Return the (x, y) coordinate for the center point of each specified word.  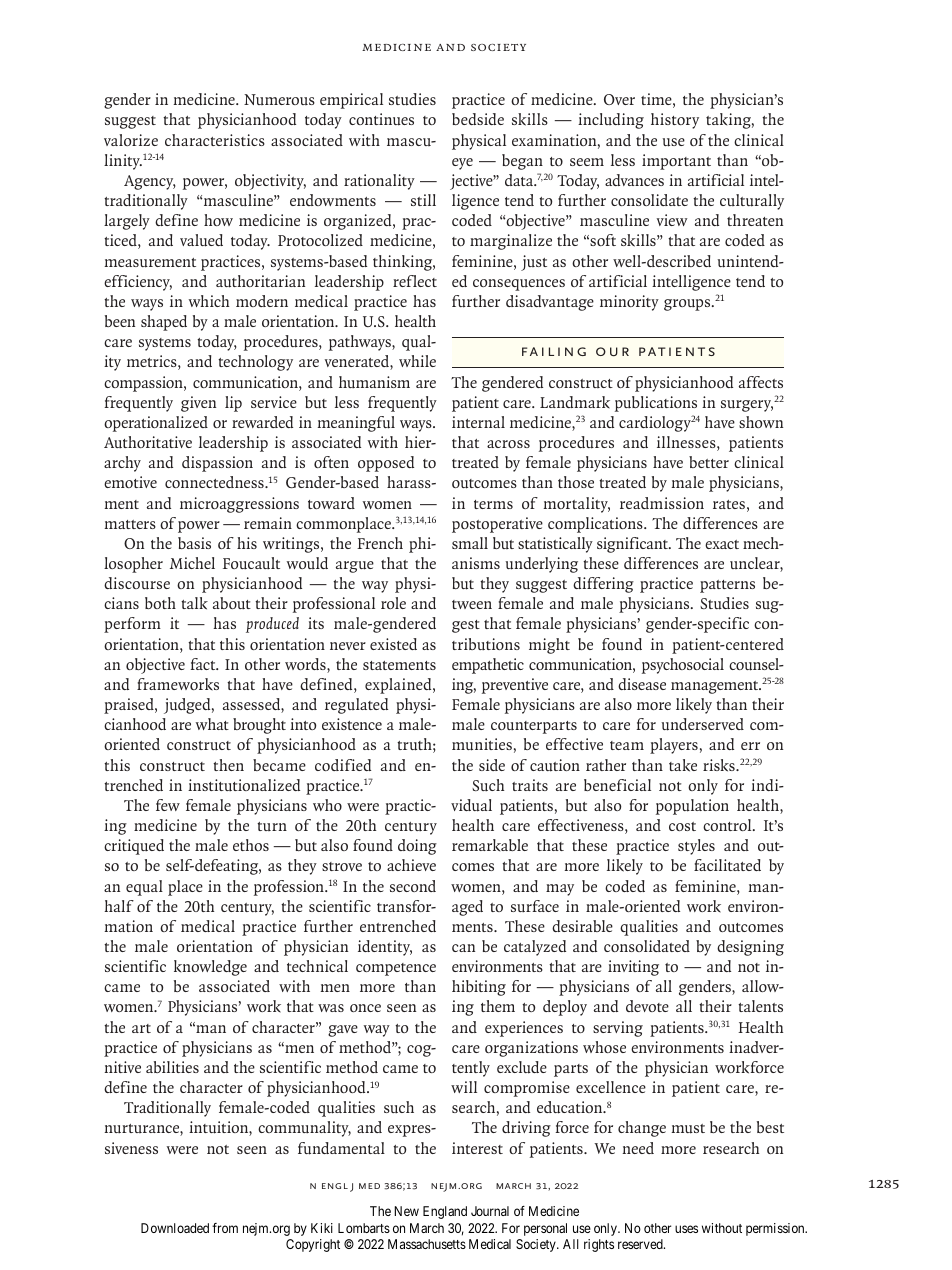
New (406, 1211)
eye (462, 164)
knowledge (210, 968)
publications (656, 404)
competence (396, 969)
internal (478, 422)
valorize (131, 140)
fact (204, 664)
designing (750, 948)
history (675, 121)
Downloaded (175, 1228)
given (198, 404)
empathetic (488, 666)
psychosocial (683, 666)
